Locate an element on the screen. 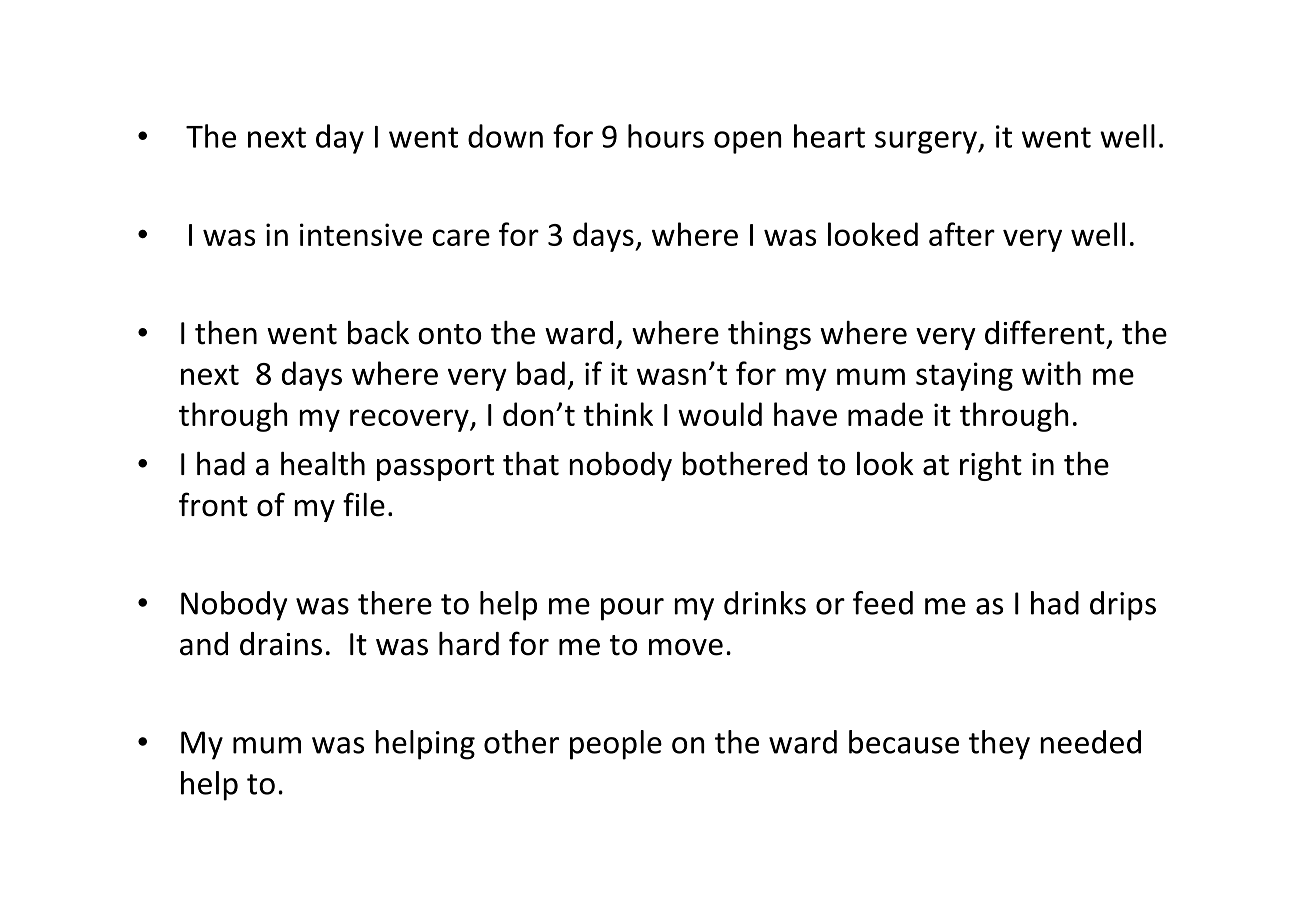 The height and width of the screenshot is (924, 1308). they is located at coordinates (999, 745).
